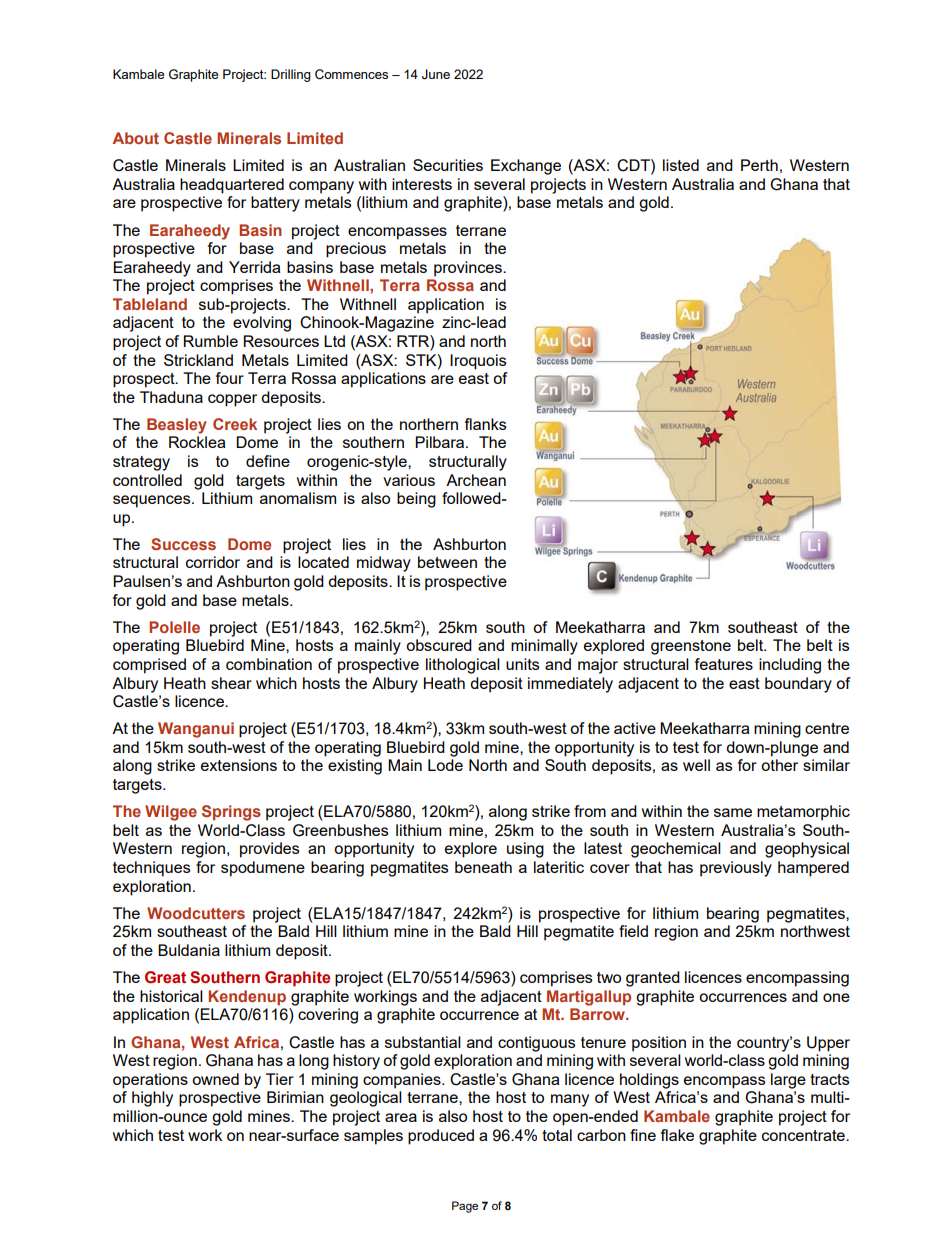 The width and height of the document is (952, 1233). What do you see at coordinates (476, 480) in the document?
I see `Archean` at bounding box center [476, 480].
